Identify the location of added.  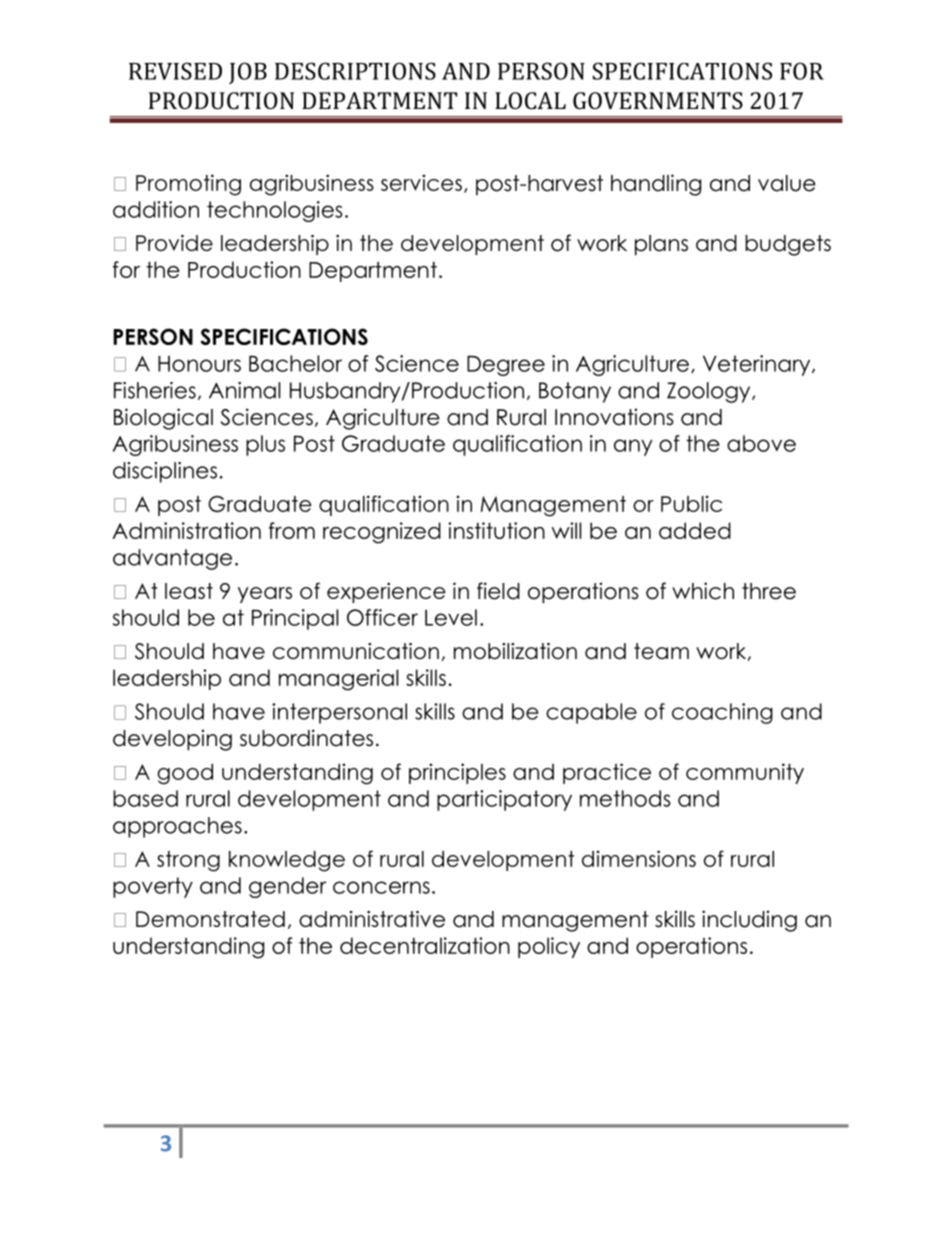
(695, 530).
